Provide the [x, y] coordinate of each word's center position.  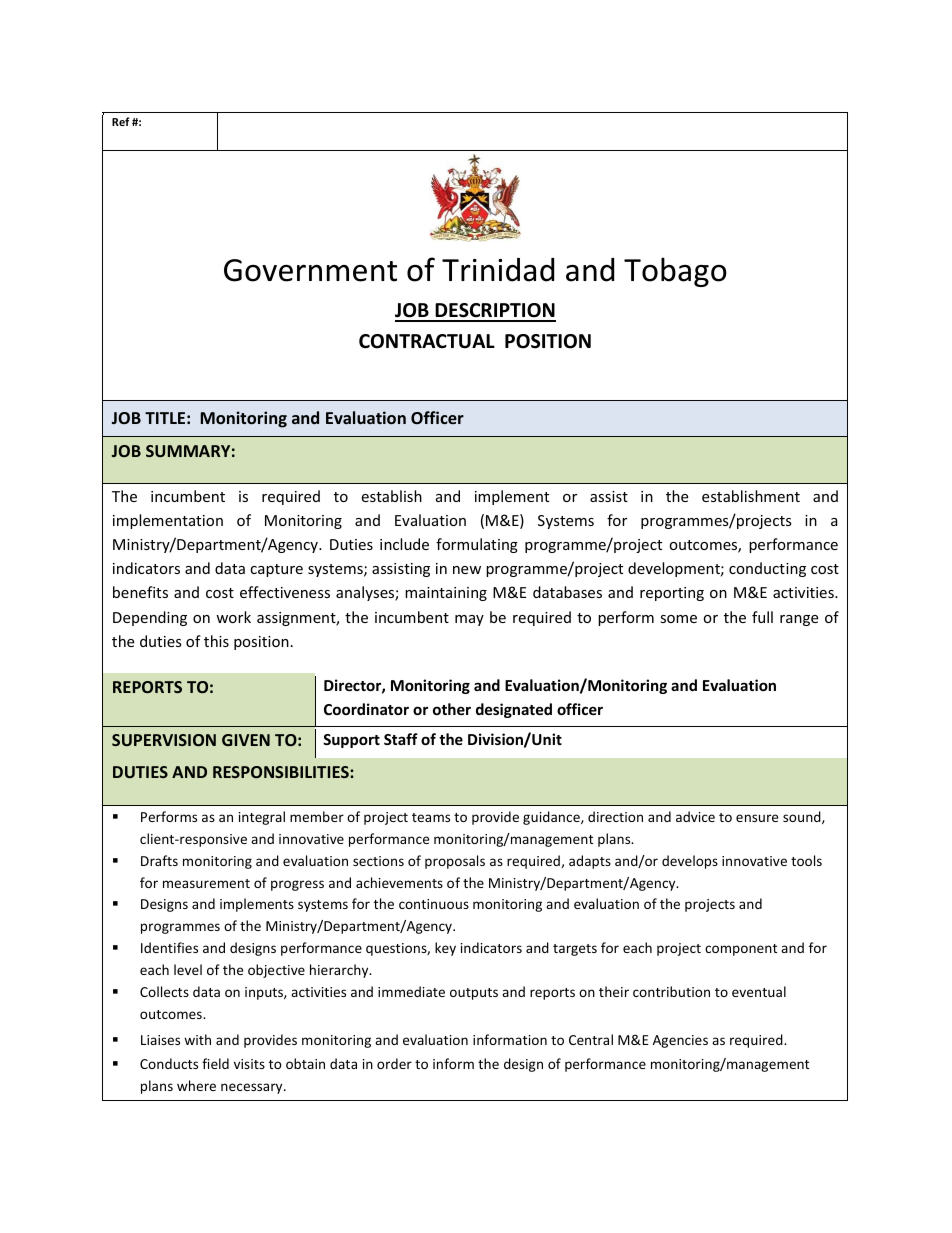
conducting [767, 569]
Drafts [159, 860]
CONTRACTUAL [427, 341]
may [469, 620]
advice [695, 816]
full [762, 617]
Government [310, 270]
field [215, 1063]
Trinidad [498, 270]
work [233, 617]
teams [431, 817]
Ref [121, 121]
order [394, 1063]
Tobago [675, 272]
